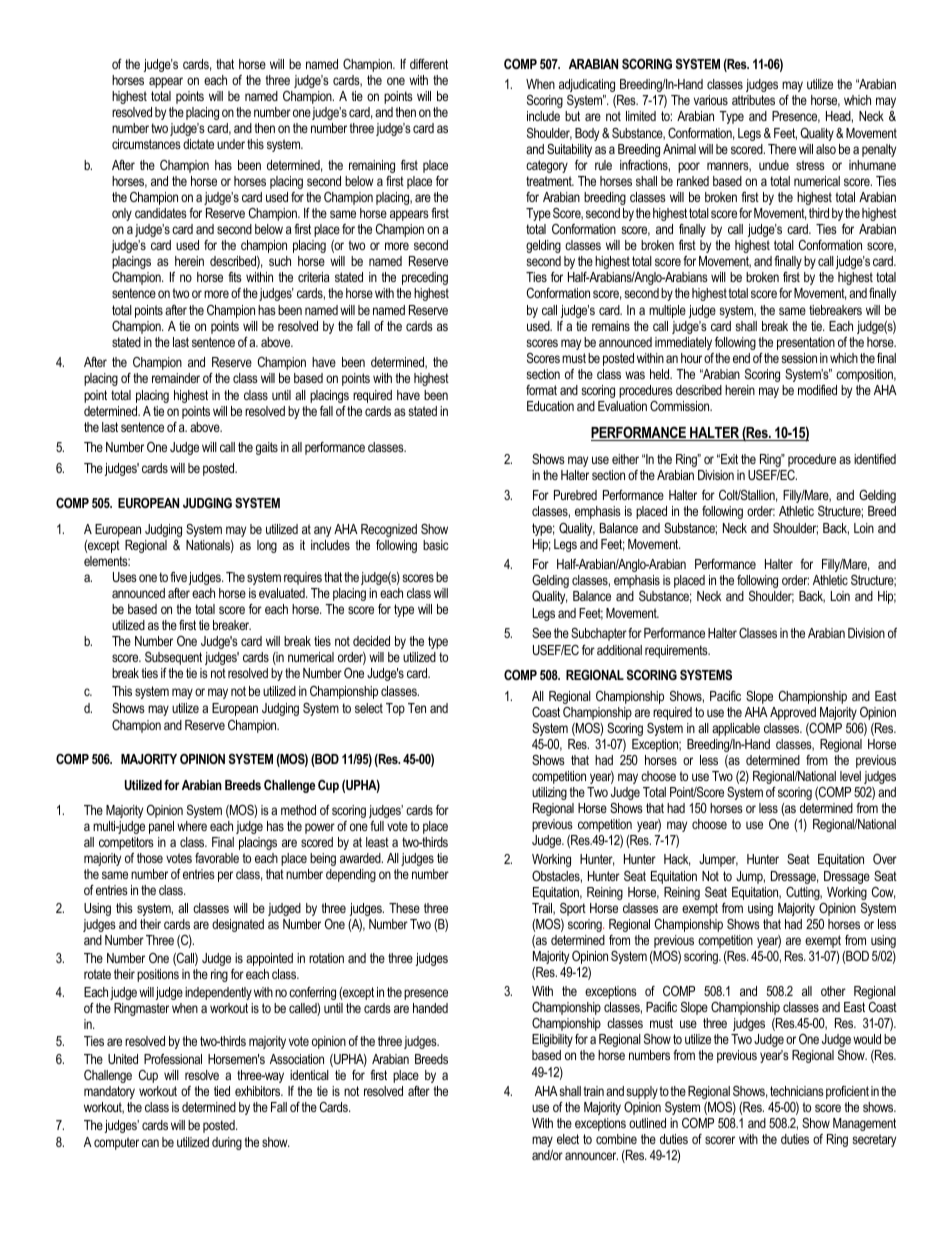 The image size is (952, 1233). I want to click on level, so click(850, 776).
